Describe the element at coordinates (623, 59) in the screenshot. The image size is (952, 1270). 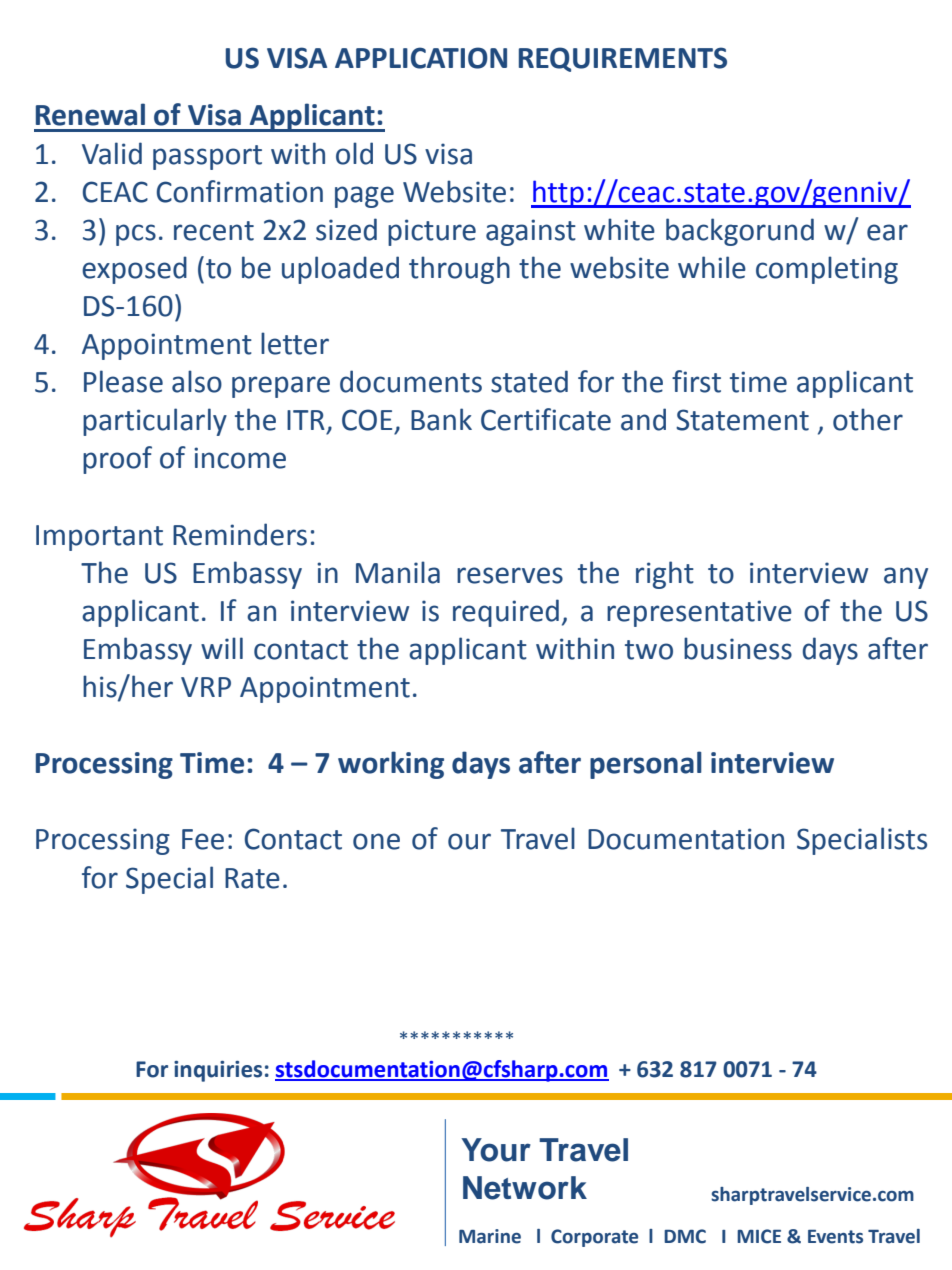
I see `REQUIREMENTS` at that location.
